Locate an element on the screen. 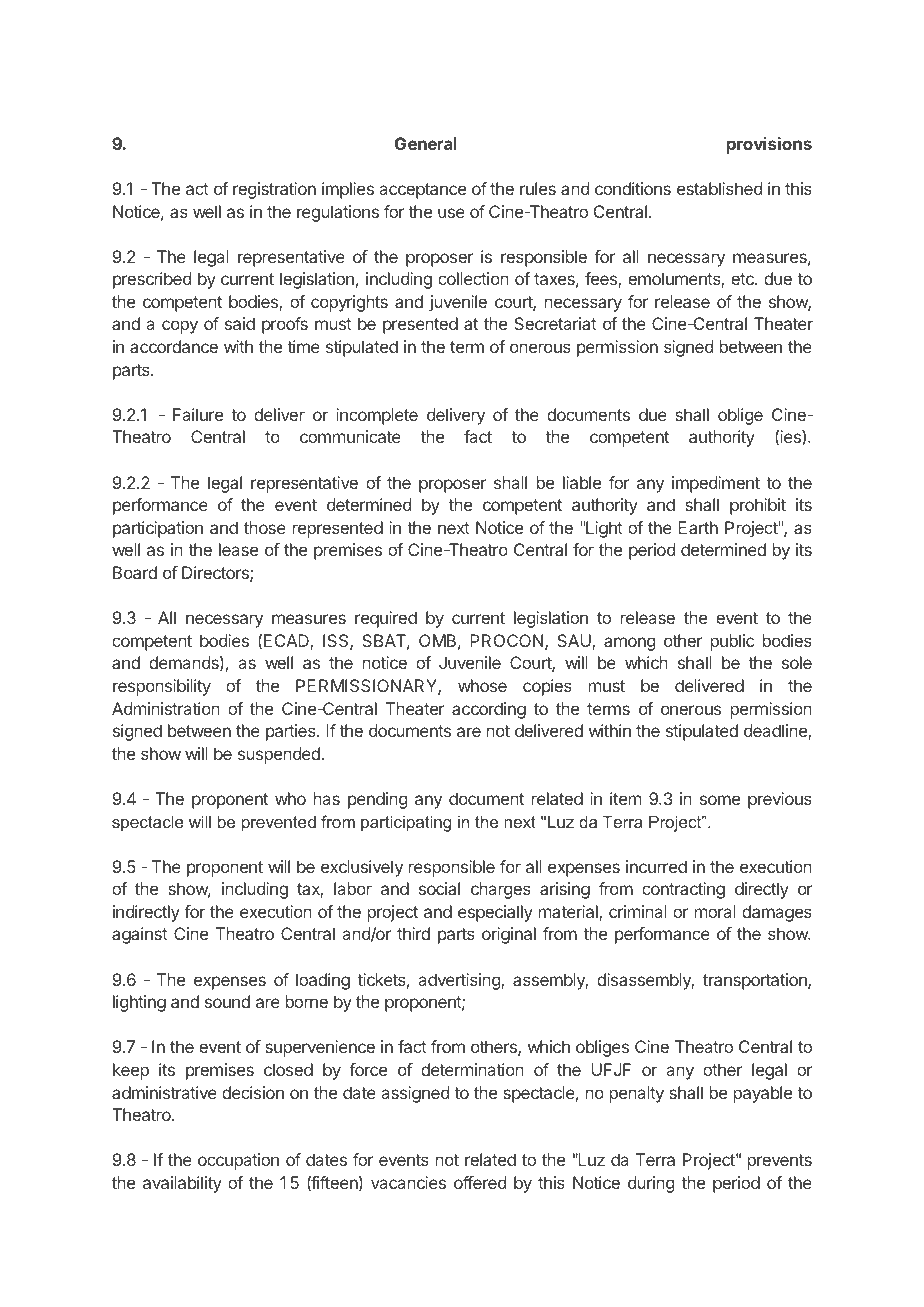 The image size is (924, 1307). established is located at coordinates (719, 188).
